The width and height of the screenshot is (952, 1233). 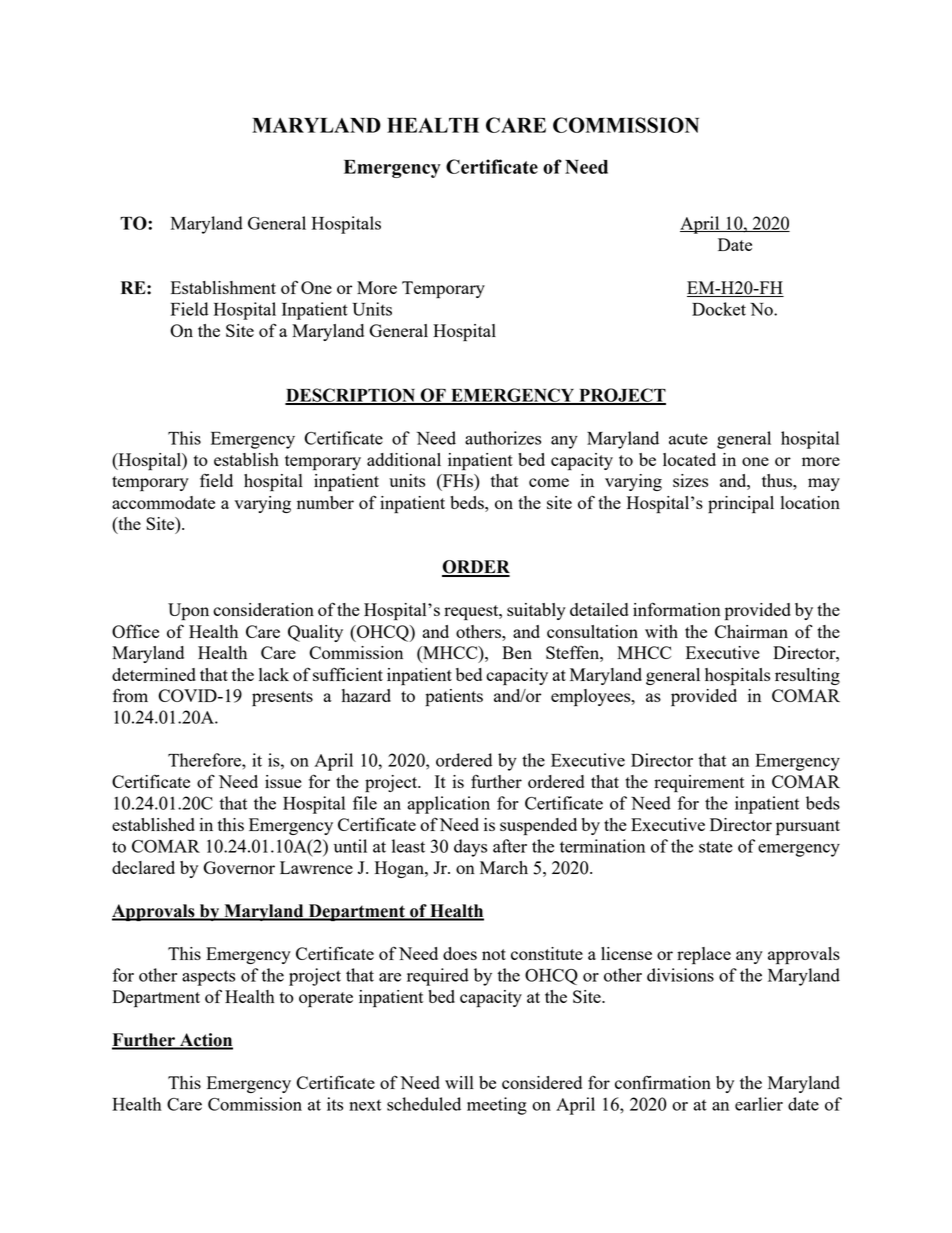 What do you see at coordinates (759, 1104) in the screenshot?
I see `earlier` at bounding box center [759, 1104].
